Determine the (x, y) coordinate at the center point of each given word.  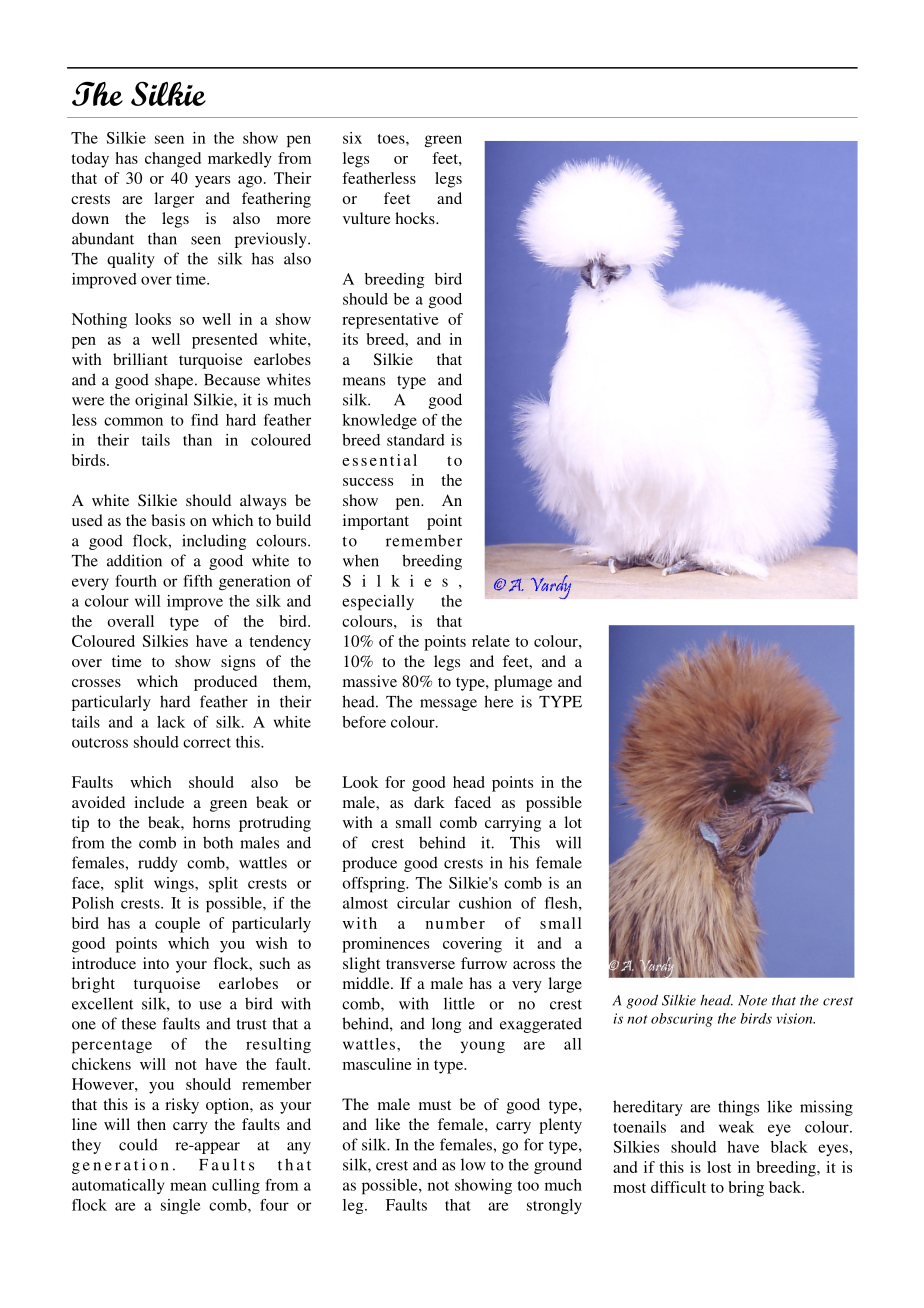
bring (746, 1189)
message (448, 705)
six (352, 138)
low (473, 1164)
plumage (523, 683)
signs (238, 663)
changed (173, 160)
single (180, 1206)
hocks (416, 218)
